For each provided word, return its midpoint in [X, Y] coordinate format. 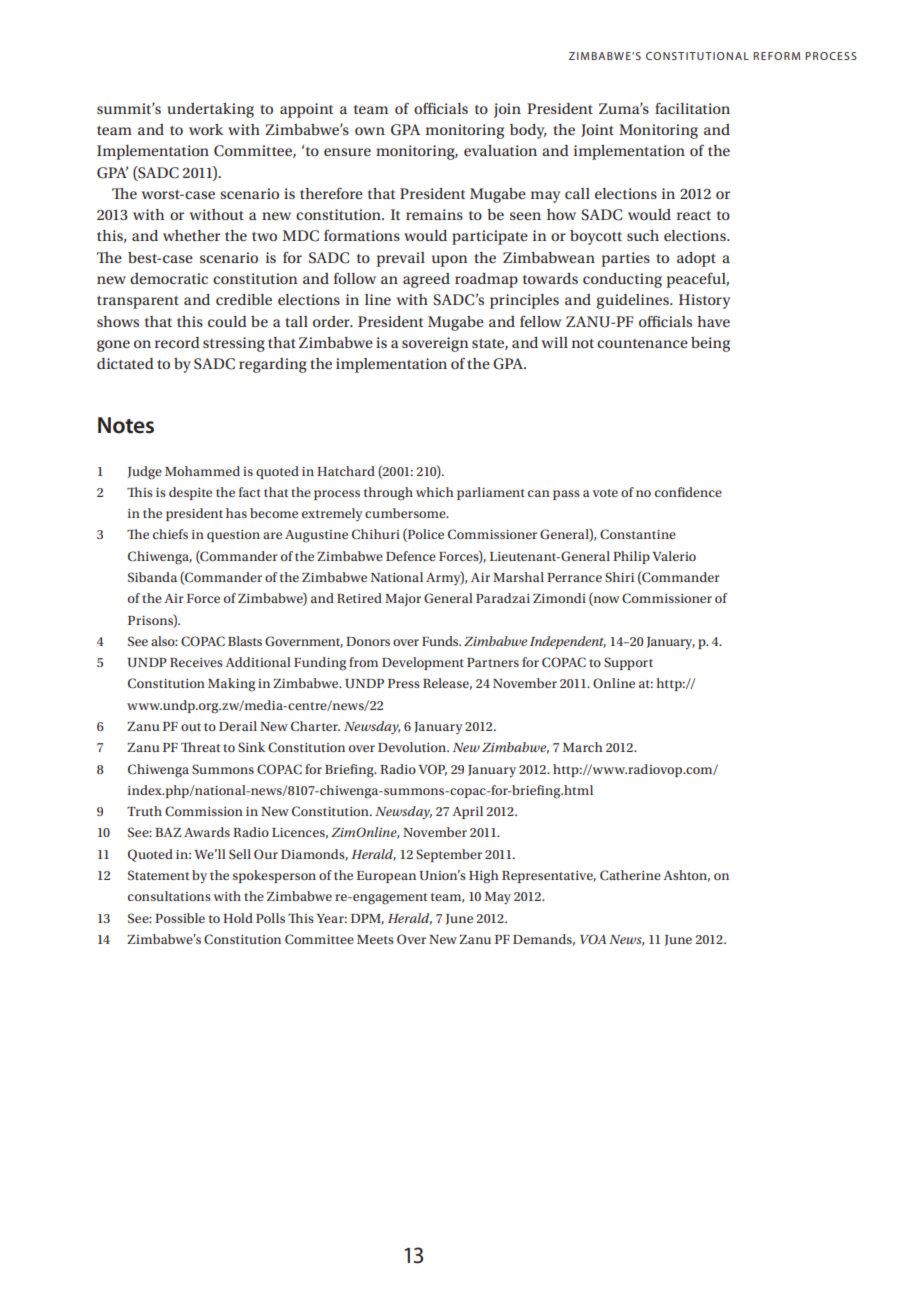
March [583, 747]
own [370, 131]
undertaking [211, 110]
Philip [631, 557]
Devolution [413, 747]
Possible [180, 918]
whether [191, 235]
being [710, 344]
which [435, 492]
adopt [696, 259]
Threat [200, 747]
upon [449, 261]
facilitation [692, 108]
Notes [126, 425]
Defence [411, 556]
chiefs [170, 534]
